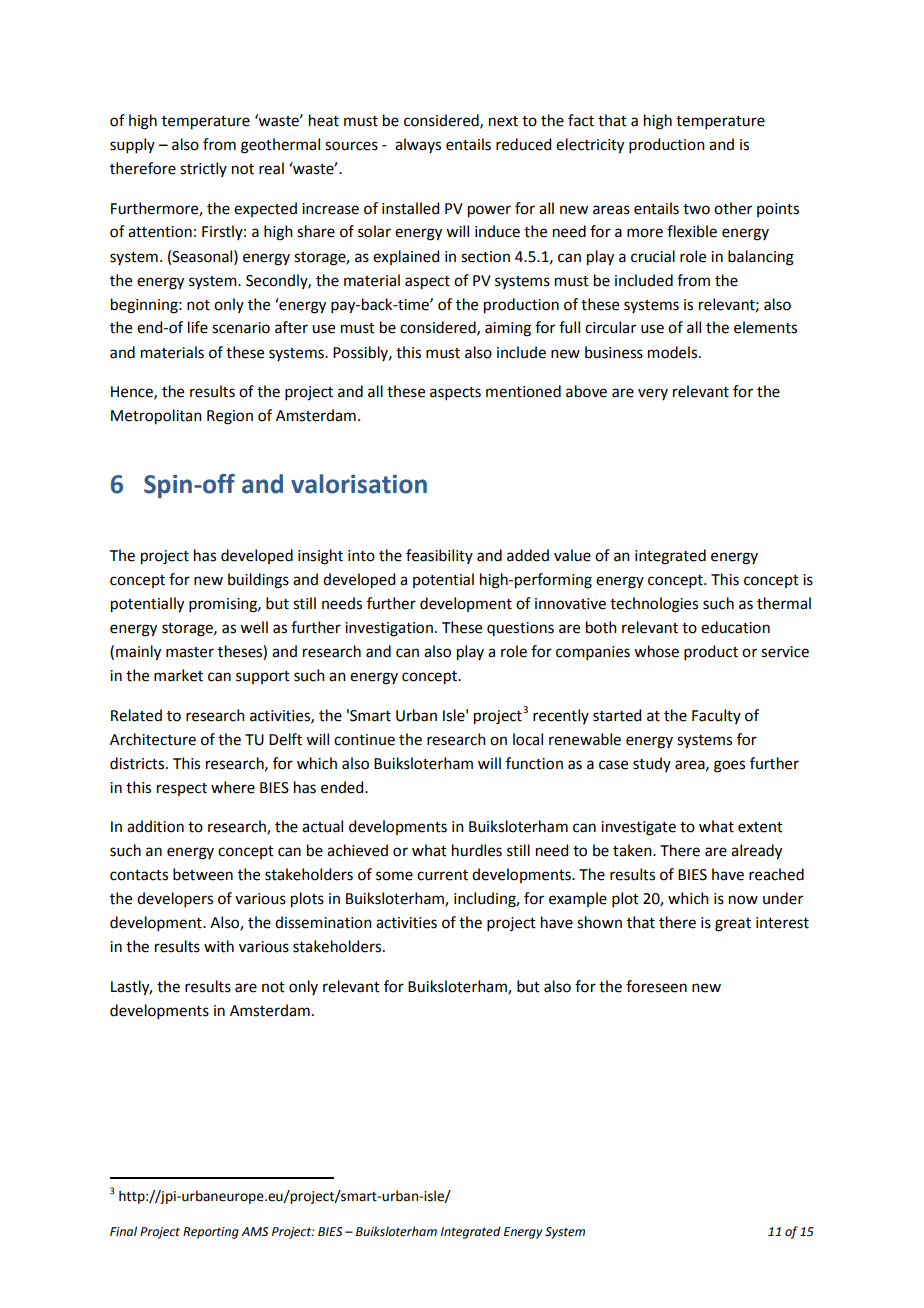 This screenshot has height=1308, width=924. I want to click on always, so click(418, 145).
